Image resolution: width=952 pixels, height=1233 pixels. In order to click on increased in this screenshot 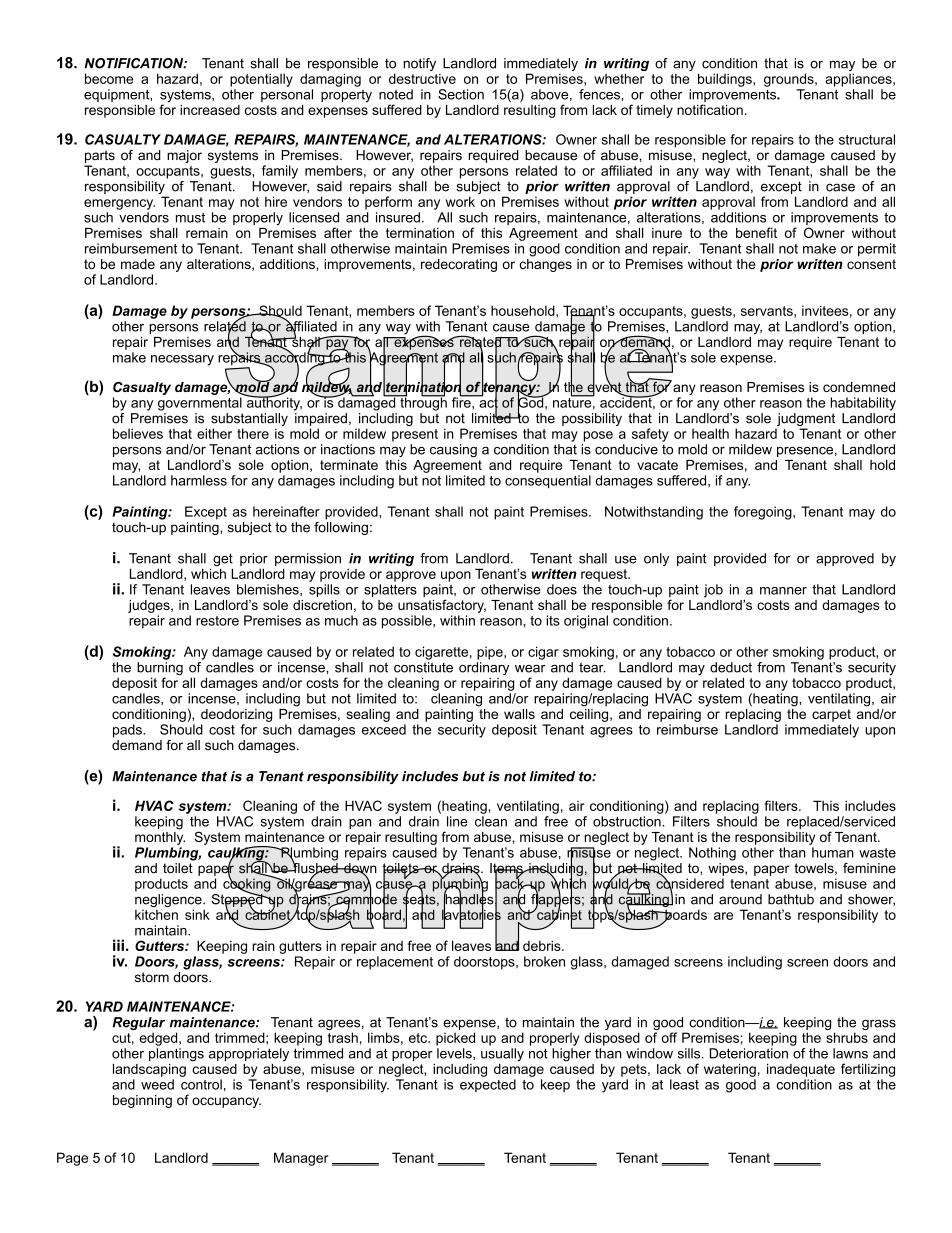, I will do `click(210, 110)`.
